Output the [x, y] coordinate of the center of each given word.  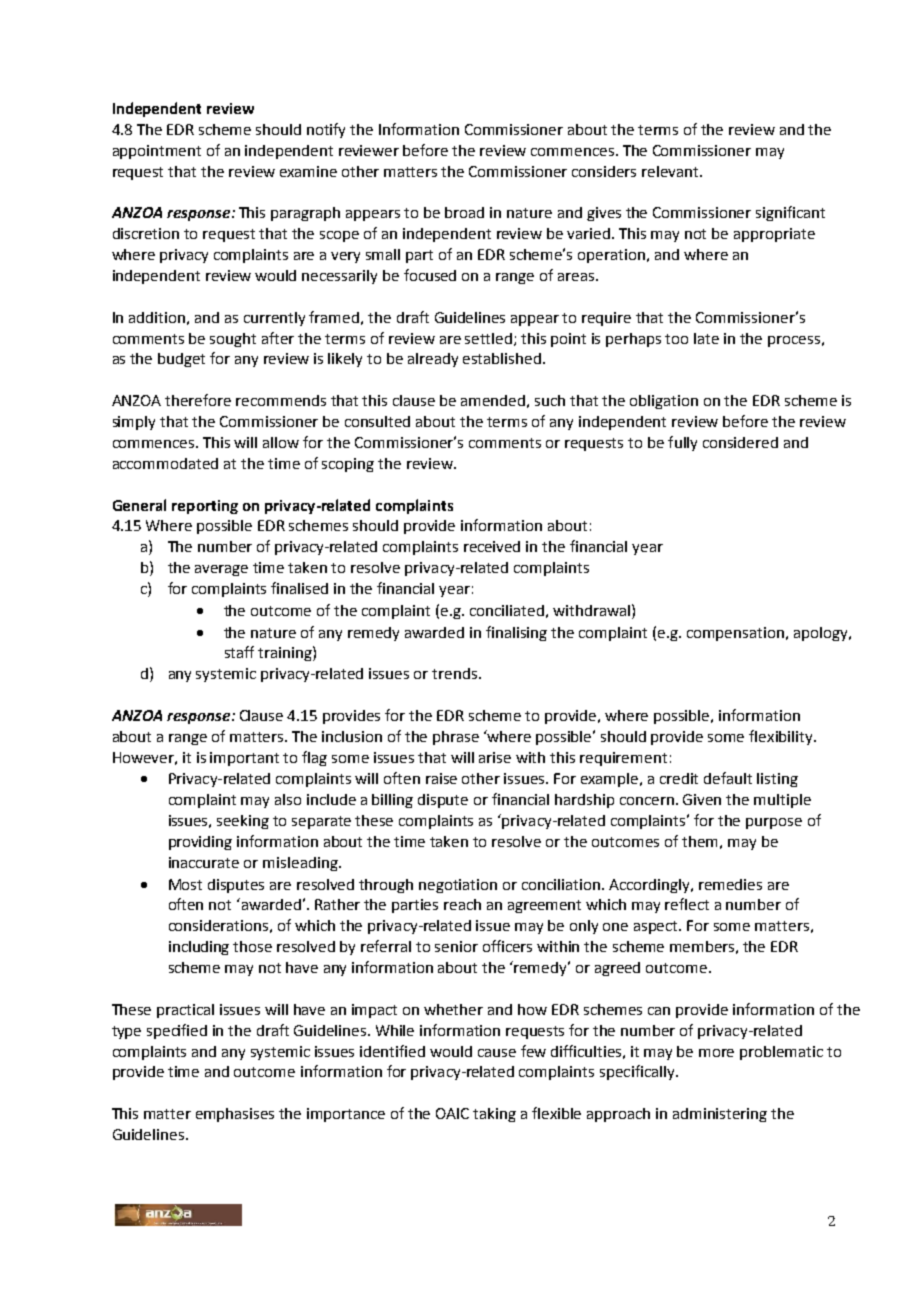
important [244, 759]
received [492, 546]
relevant [671, 171]
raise [441, 778]
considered [740, 442]
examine [308, 171]
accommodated [165, 463]
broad [464, 212]
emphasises [235, 1115]
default [728, 778]
